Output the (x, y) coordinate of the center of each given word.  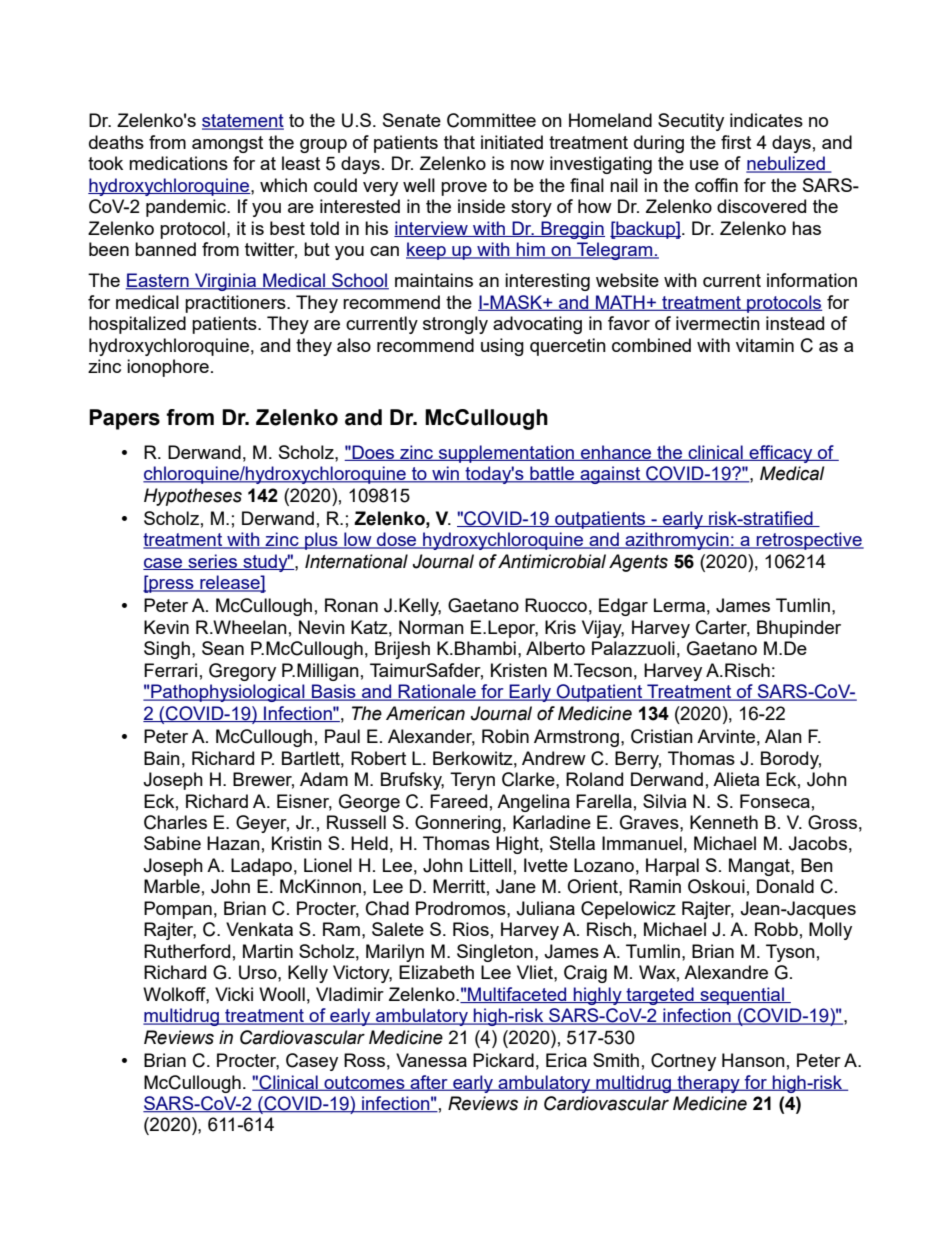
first (736, 142)
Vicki (234, 994)
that (459, 142)
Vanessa (431, 1060)
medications (178, 163)
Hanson (753, 1060)
